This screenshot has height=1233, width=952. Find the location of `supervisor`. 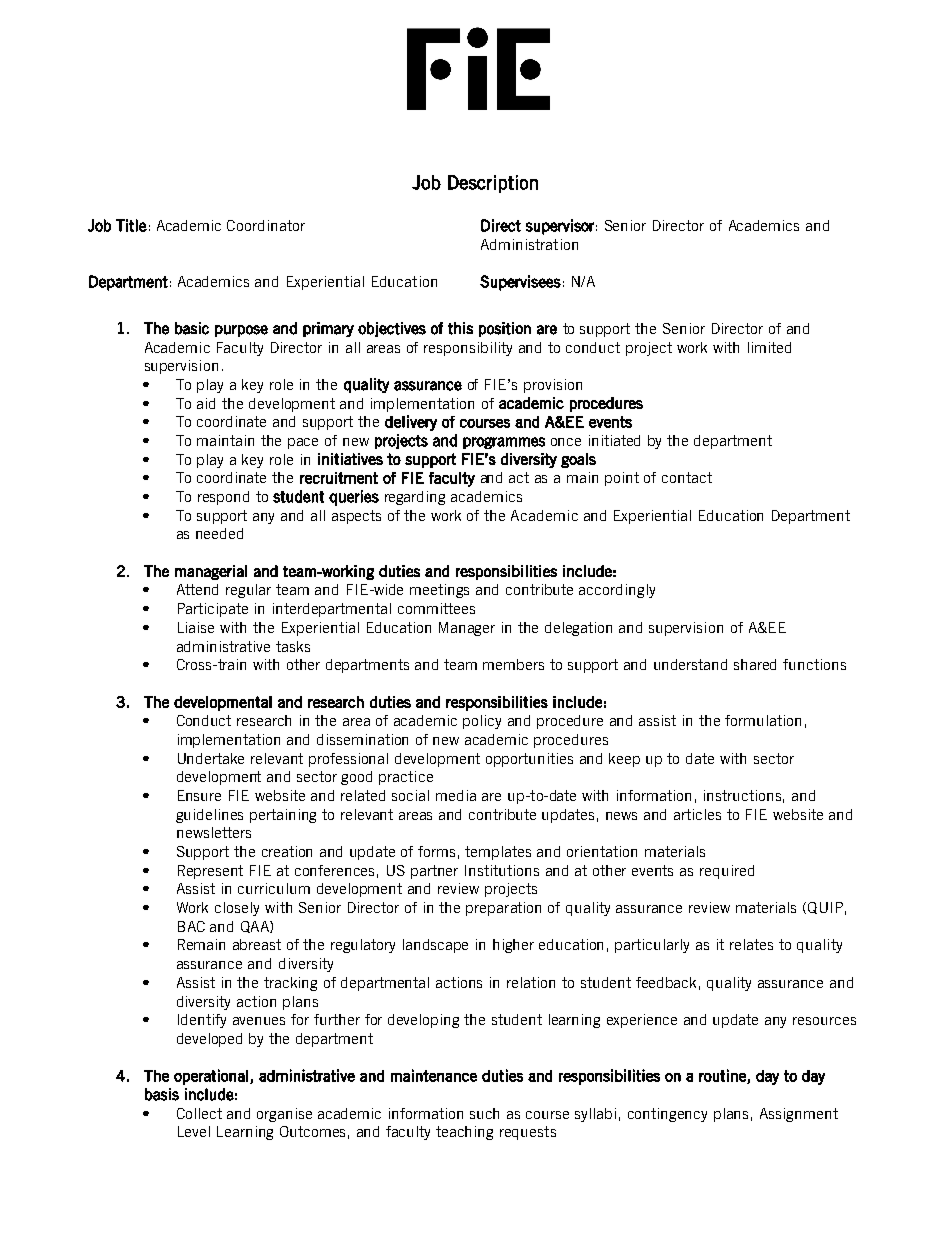

supervisor is located at coordinates (560, 227).
